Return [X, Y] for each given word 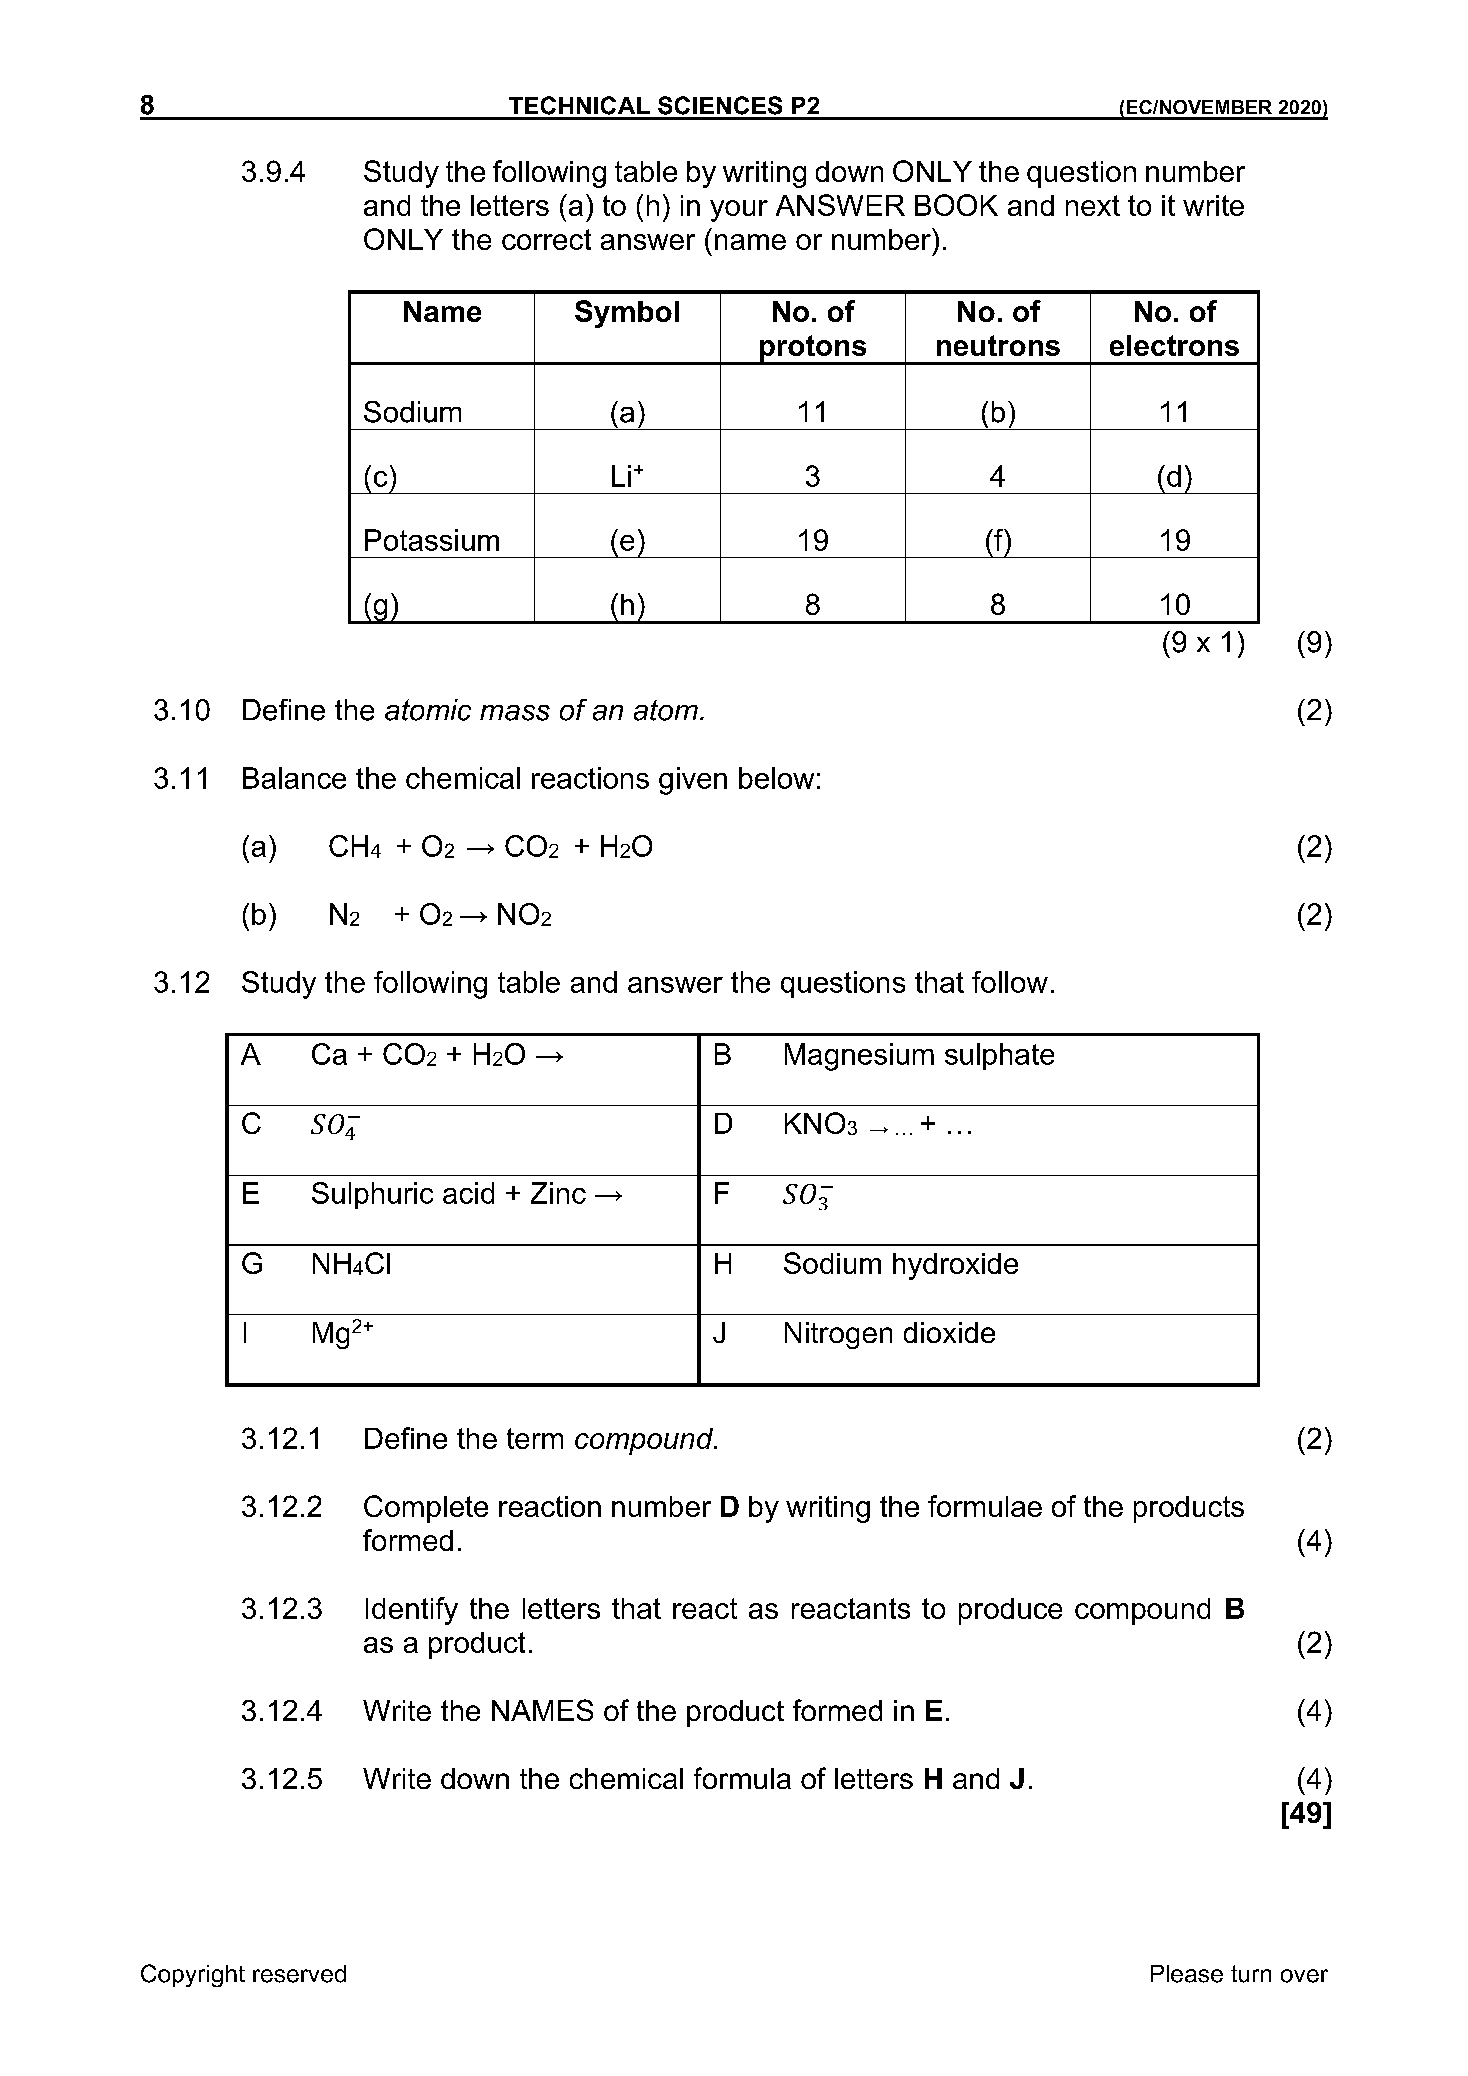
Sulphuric [372, 1195]
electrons [1174, 345]
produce [1010, 1611]
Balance [294, 778]
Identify [412, 1611]
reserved [299, 1974]
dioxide [949, 1332]
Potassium [432, 540]
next [1093, 205]
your [739, 211]
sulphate [999, 1056]
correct [546, 239]
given [693, 781]
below [776, 778]
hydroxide [955, 1266]
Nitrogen [838, 1335]
